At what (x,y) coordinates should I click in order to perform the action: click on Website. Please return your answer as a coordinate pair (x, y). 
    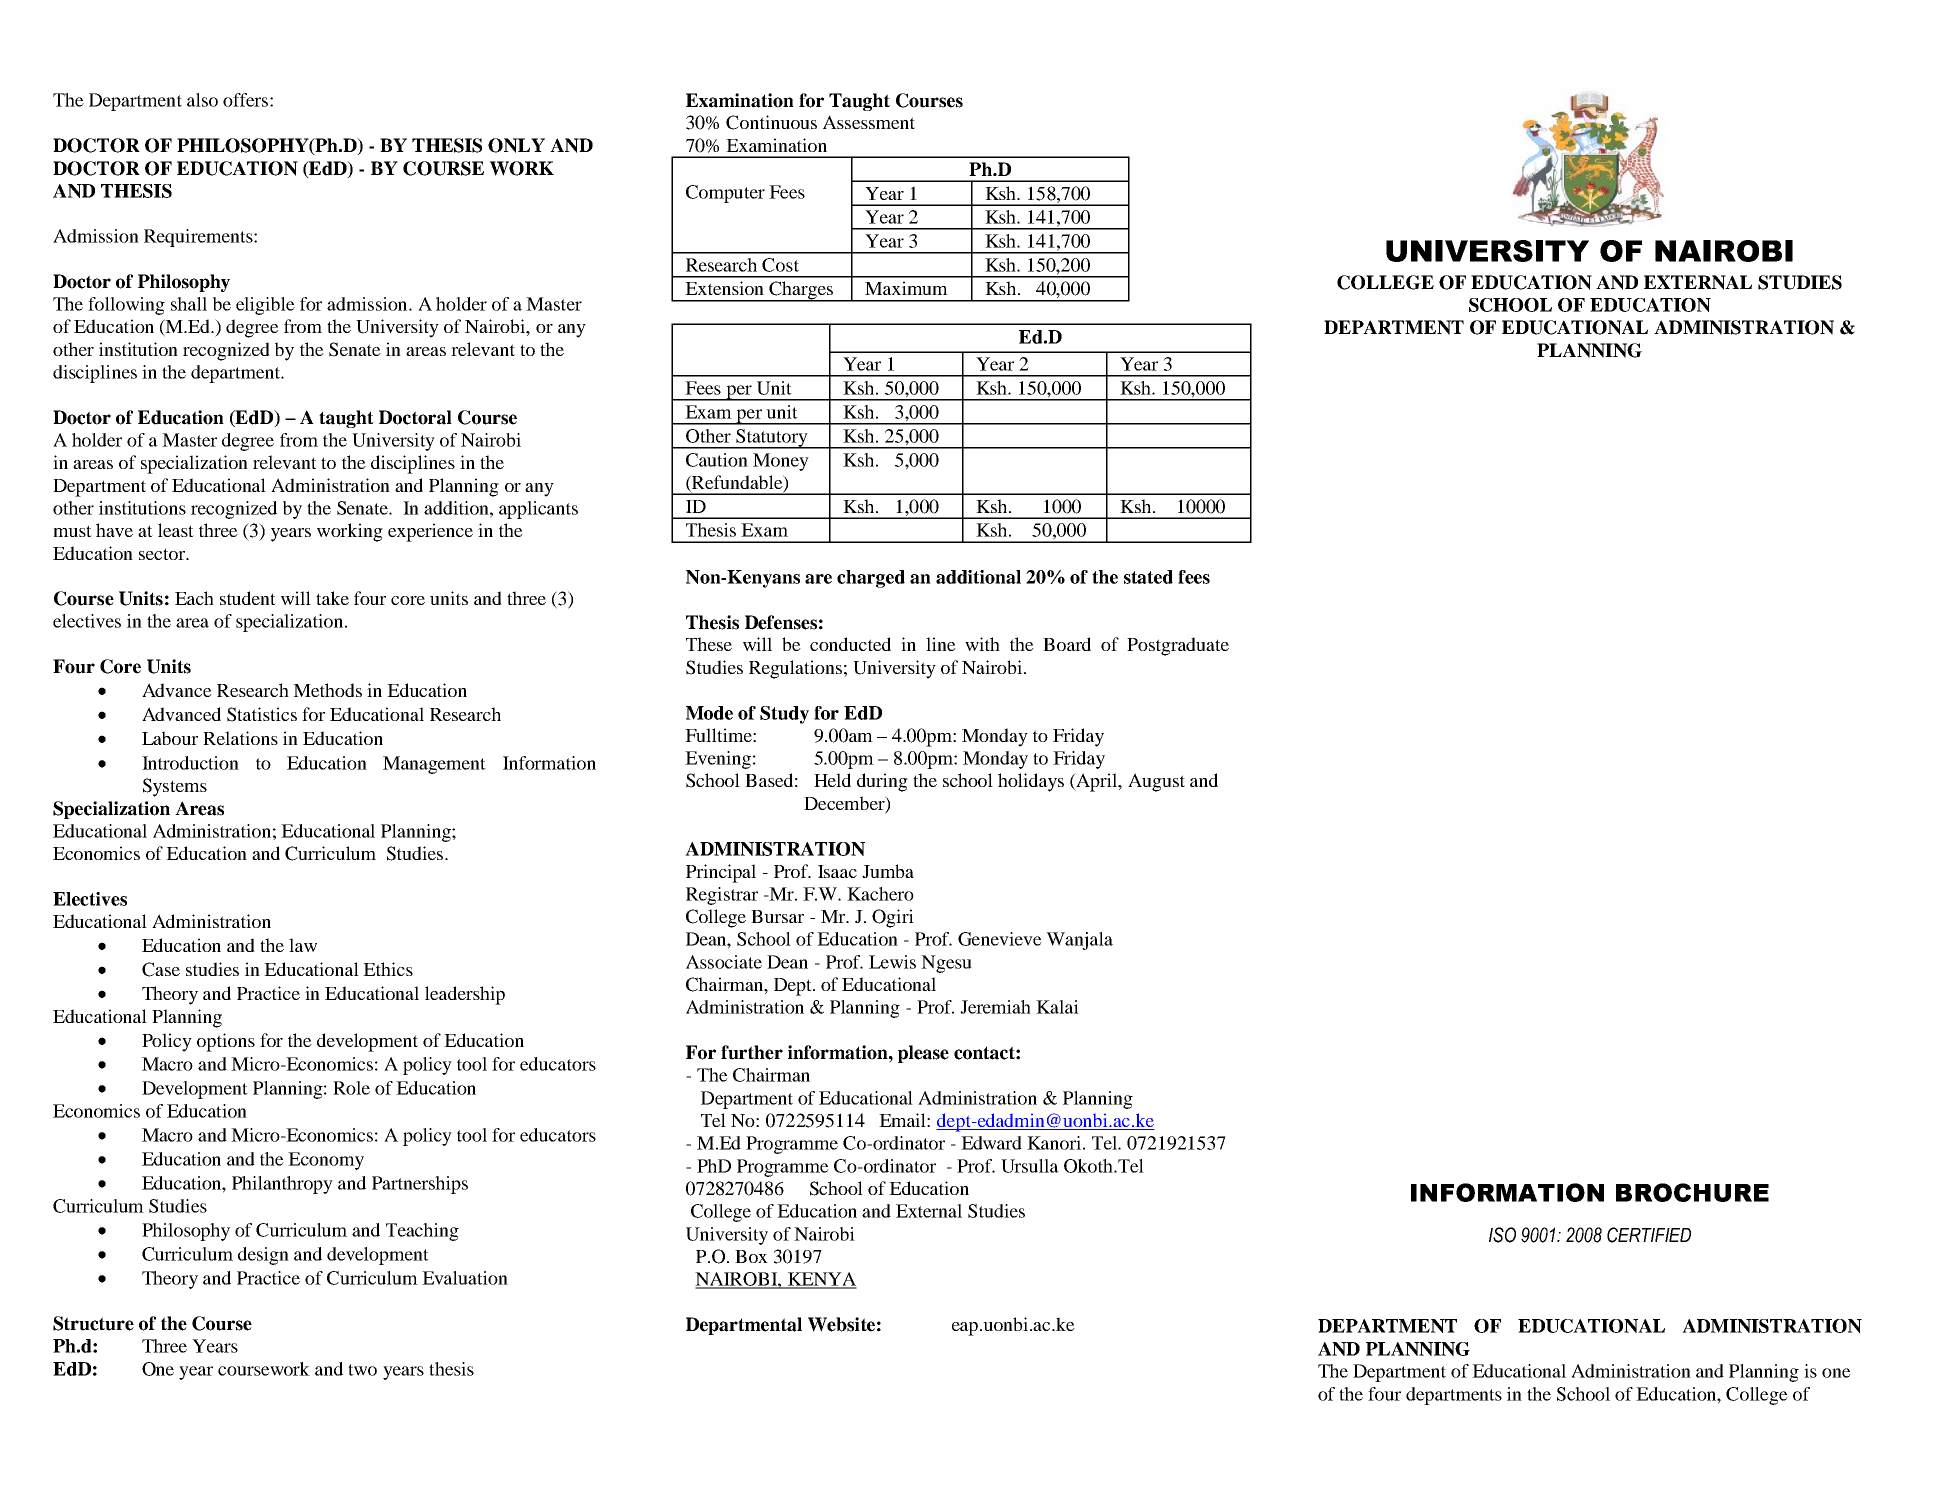
    Looking at the image, I should click on (841, 1324).
